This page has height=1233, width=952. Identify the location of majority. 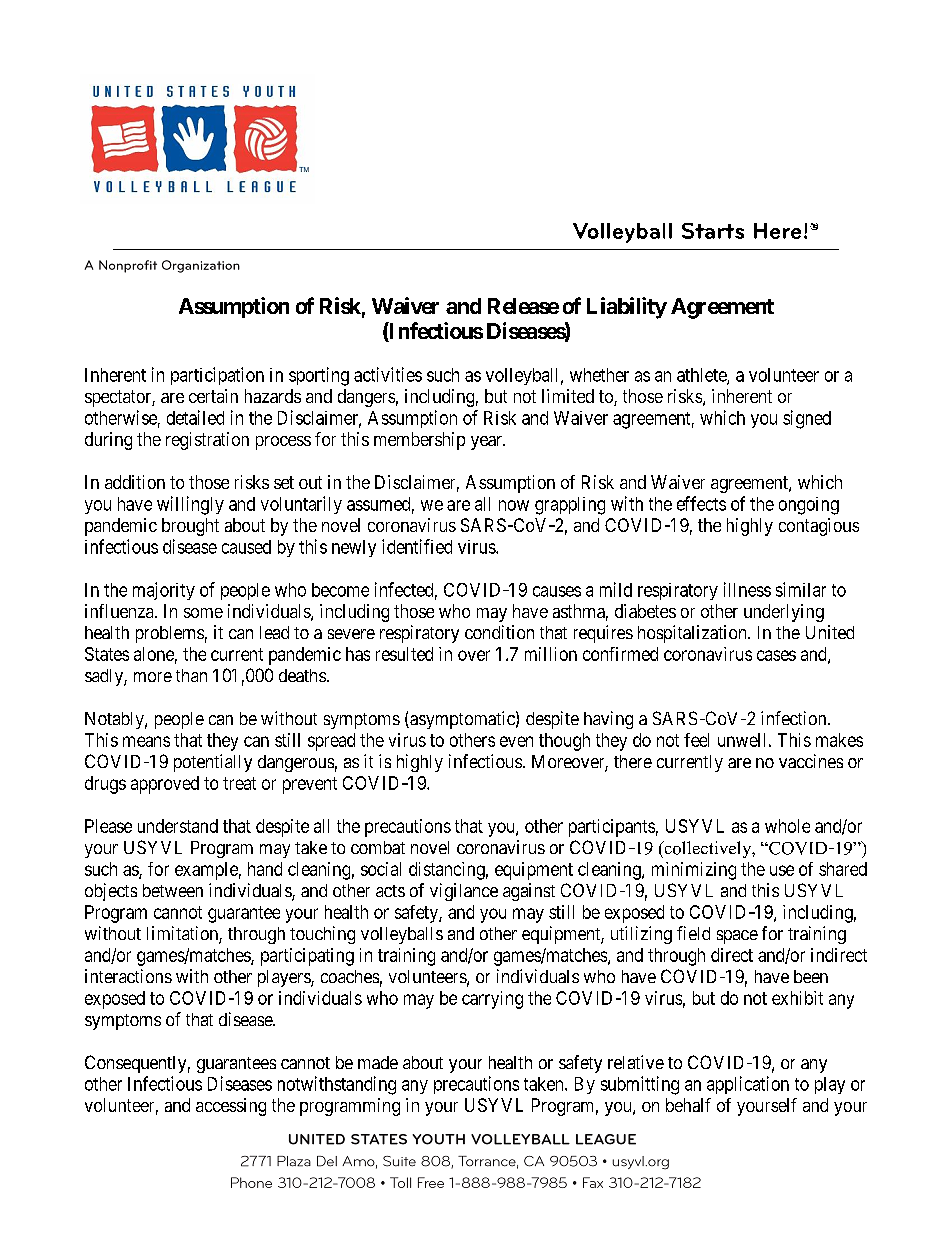
(164, 591).
